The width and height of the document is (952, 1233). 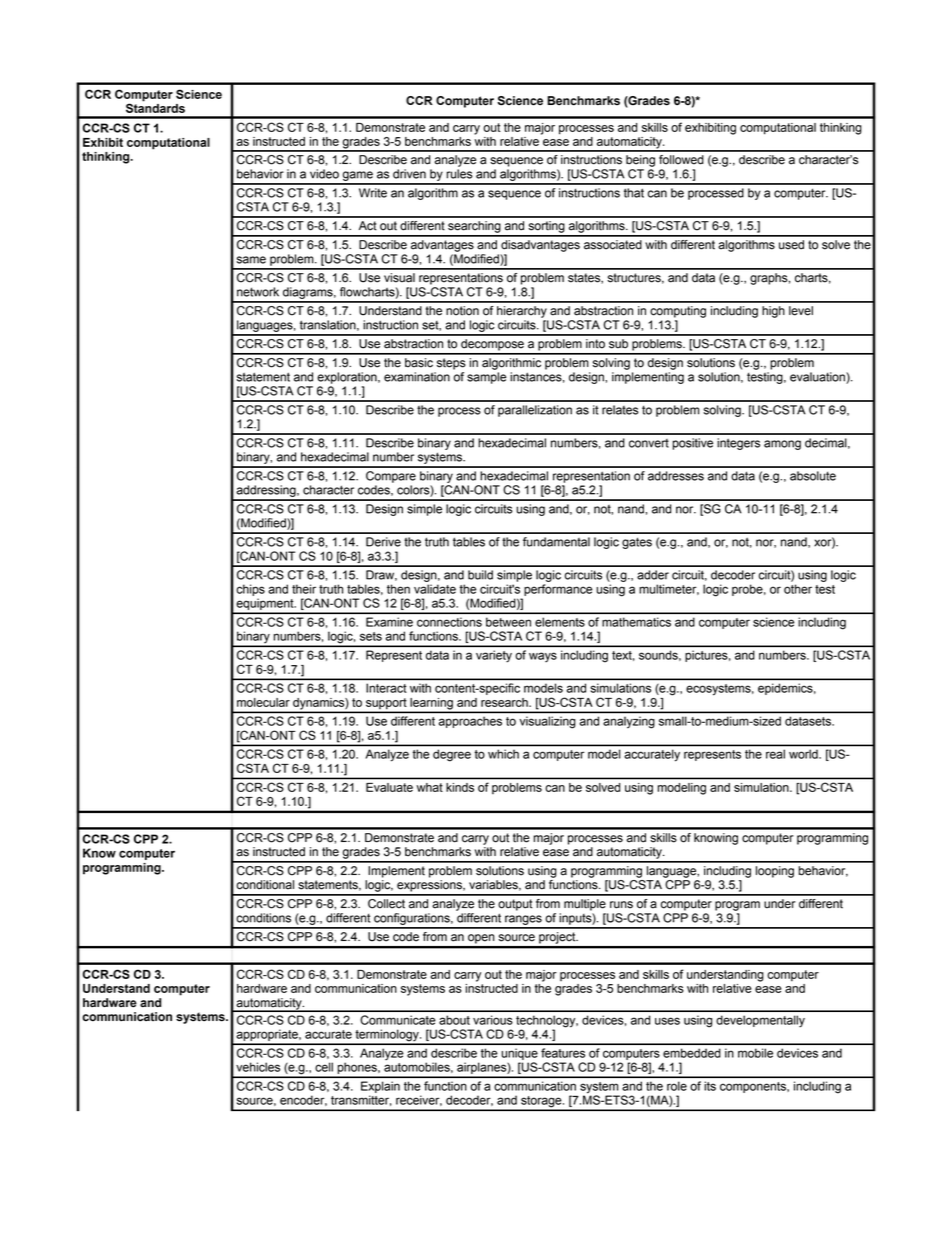 I want to click on video, so click(x=324, y=174).
